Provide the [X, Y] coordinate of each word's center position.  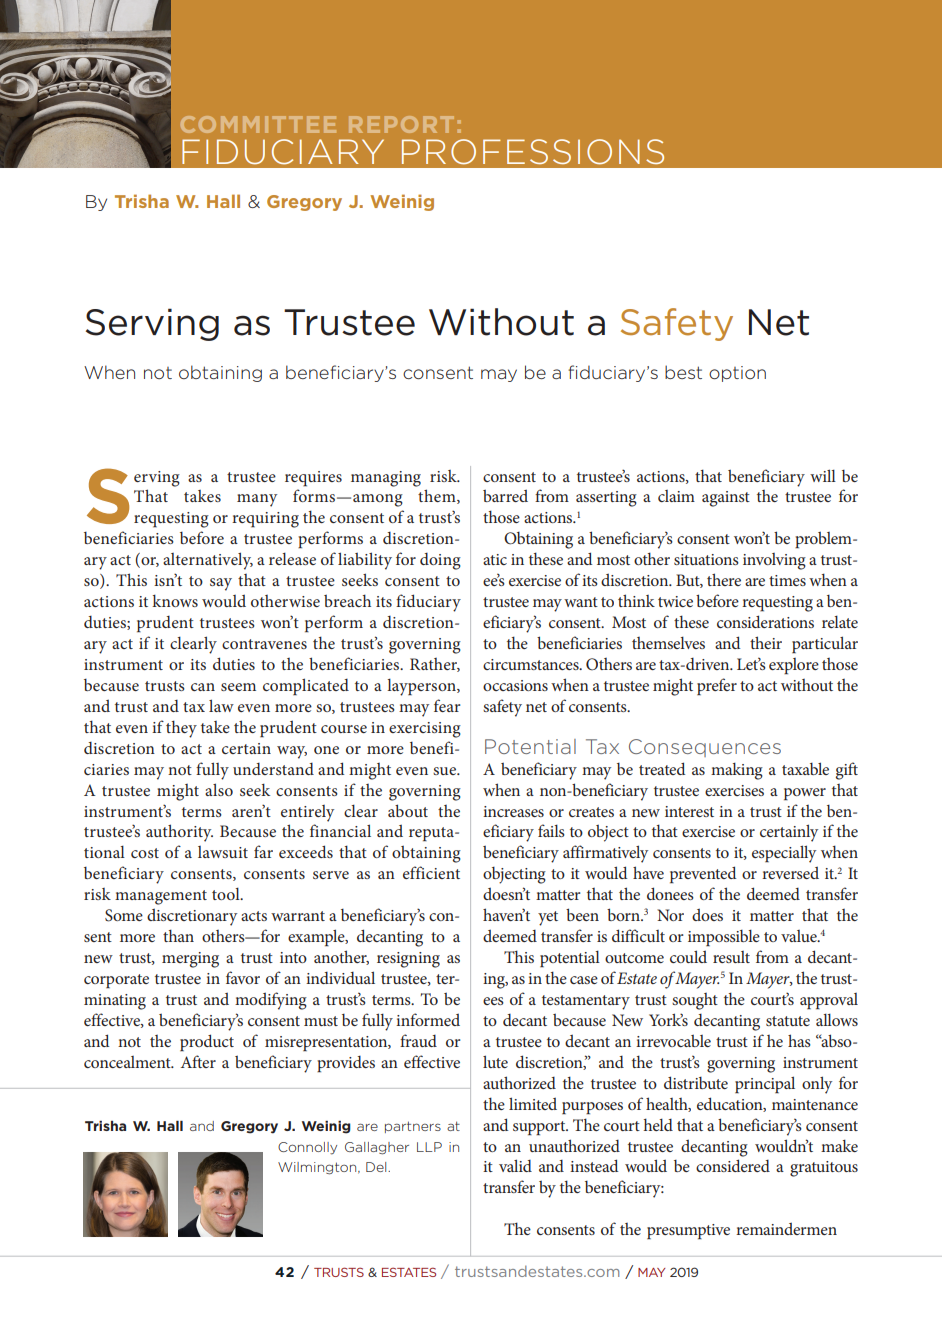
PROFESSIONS [533, 152]
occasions [515, 685]
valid [515, 1165]
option [737, 374]
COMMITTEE [258, 124]
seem [238, 687]
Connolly [307, 1148]
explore [794, 666]
